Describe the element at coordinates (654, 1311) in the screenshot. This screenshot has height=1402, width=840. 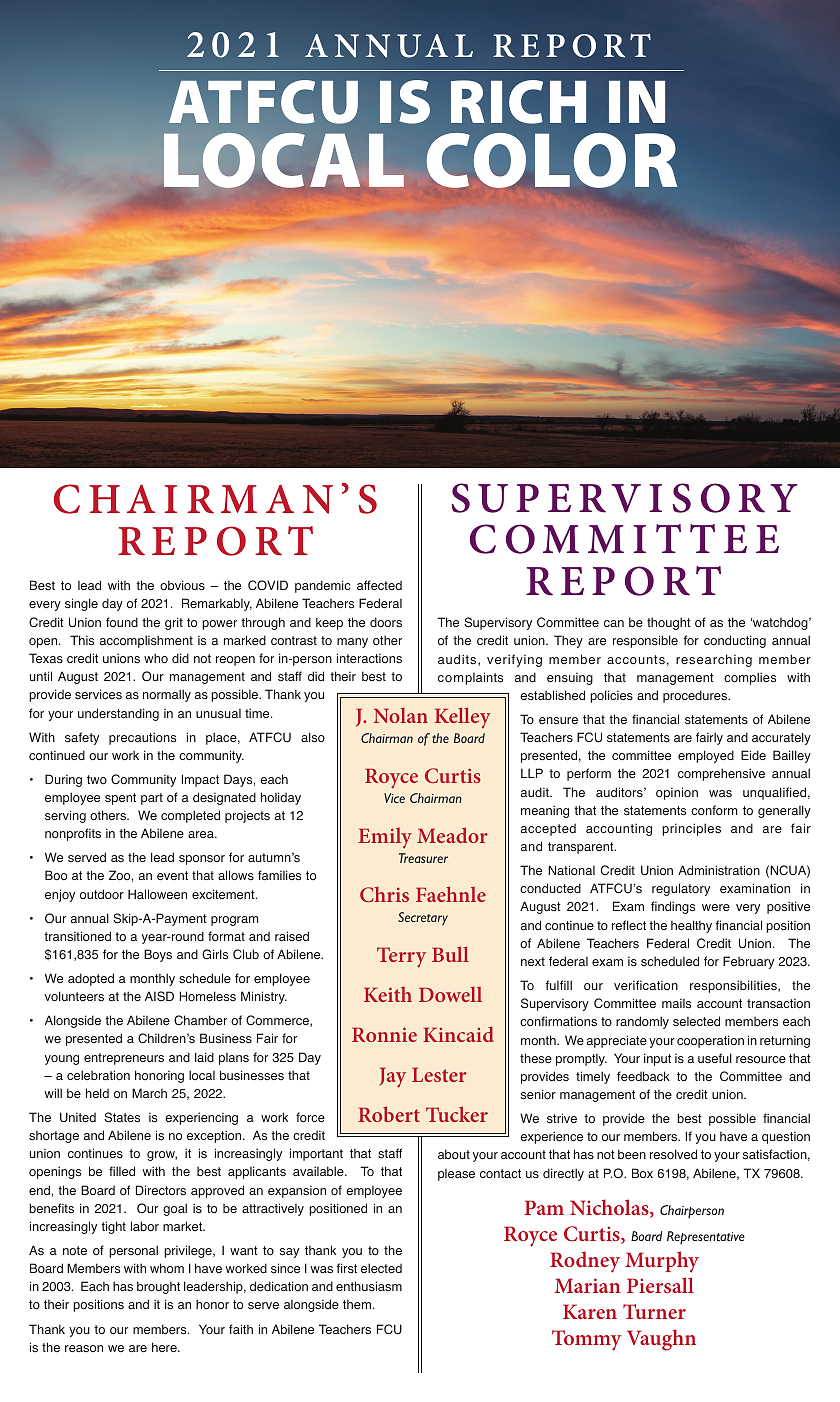
I see `Turner` at that location.
